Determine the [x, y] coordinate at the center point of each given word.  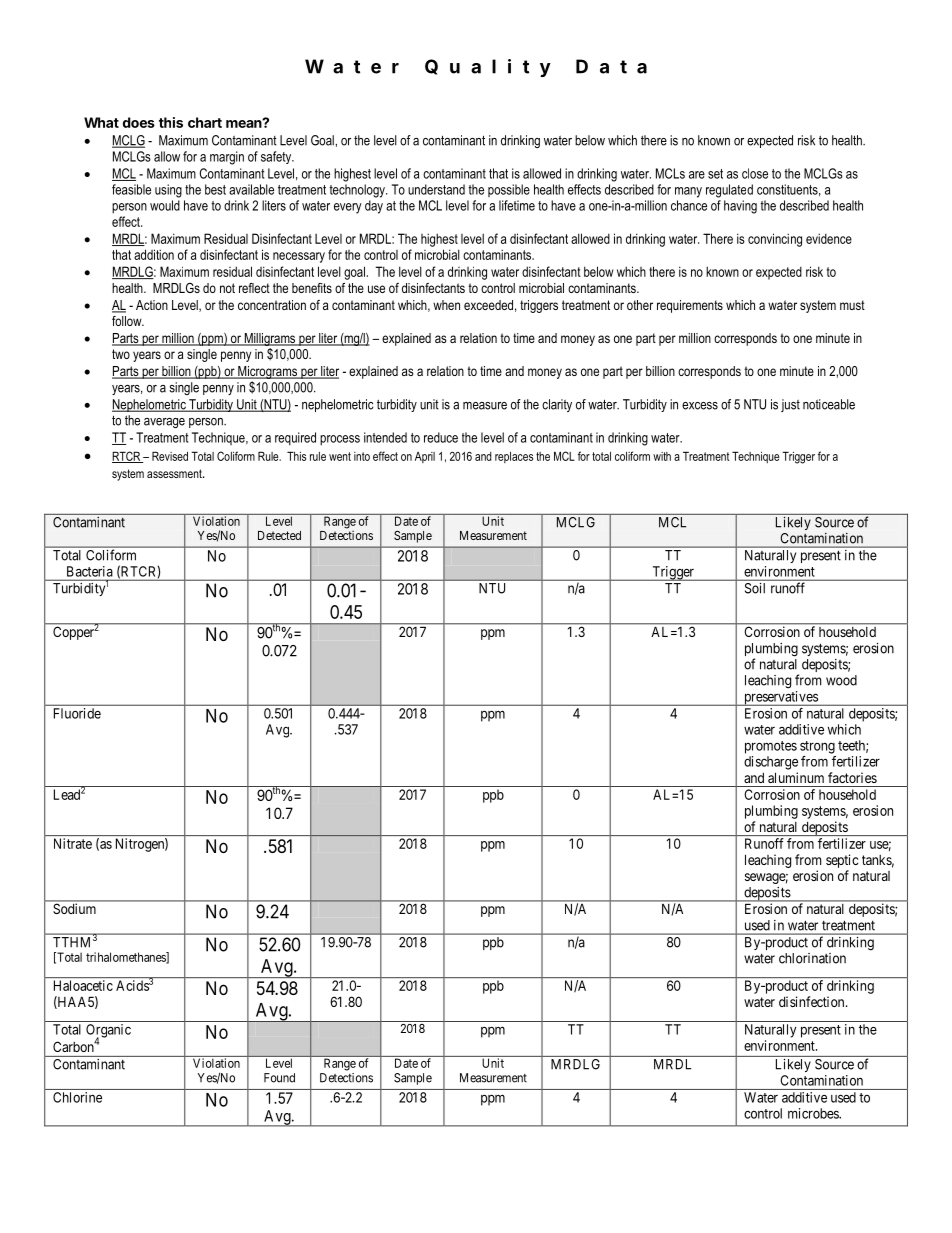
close [755, 173]
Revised [170, 456]
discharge [771, 763]
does [139, 122]
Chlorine [77, 1097]
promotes [771, 747]
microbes [814, 1113]
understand [436, 189]
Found [279, 1078]
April [425, 457]
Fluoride [77, 713]
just [790, 405]
